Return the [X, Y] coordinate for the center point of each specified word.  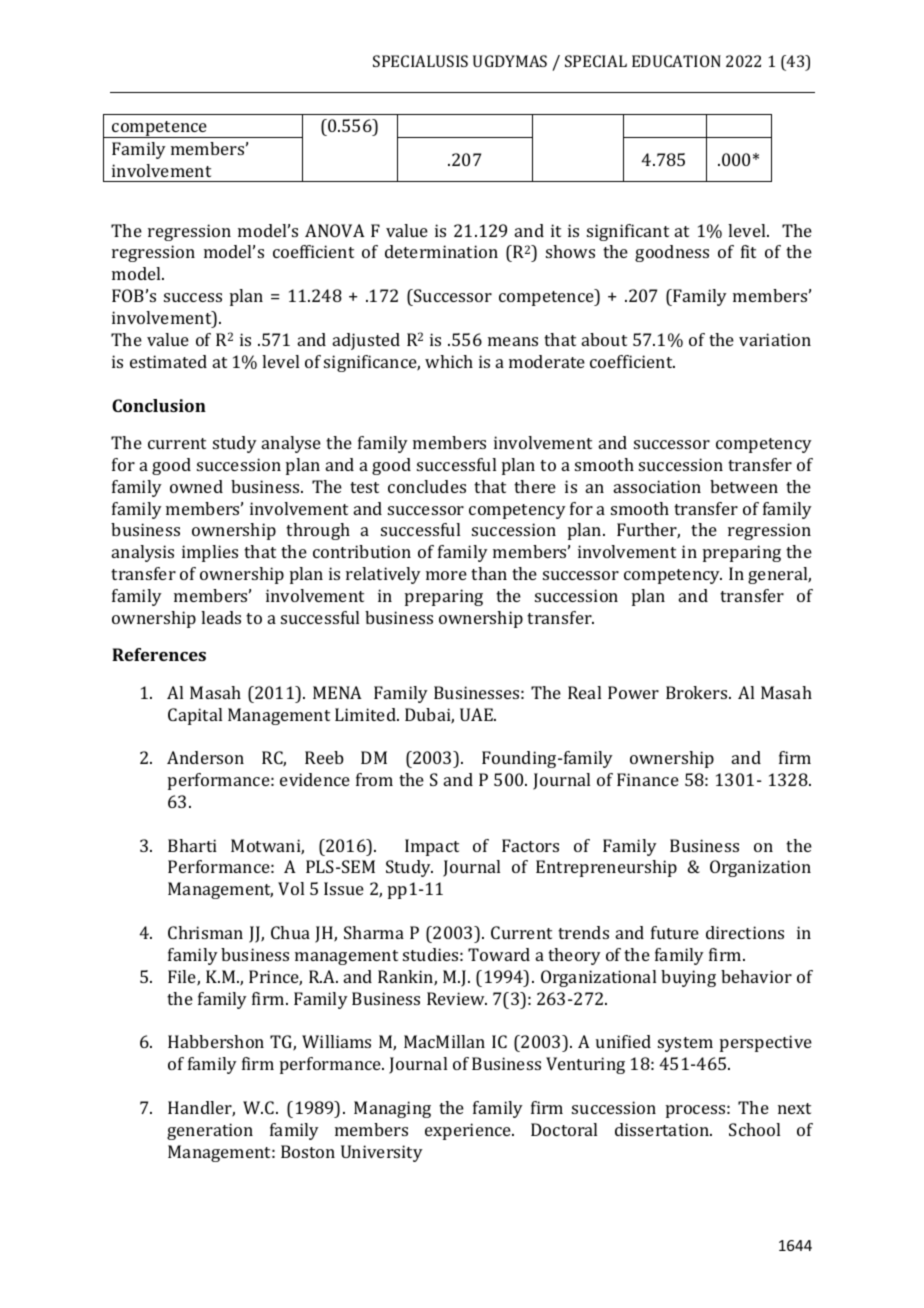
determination [441, 251]
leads [221, 617]
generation [210, 1131]
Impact [432, 847]
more [446, 575]
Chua [290, 932]
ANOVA [335, 230]
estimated [168, 361]
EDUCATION [676, 61]
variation [775, 339]
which [449, 361]
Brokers [698, 692]
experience [469, 1131]
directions [745, 932]
